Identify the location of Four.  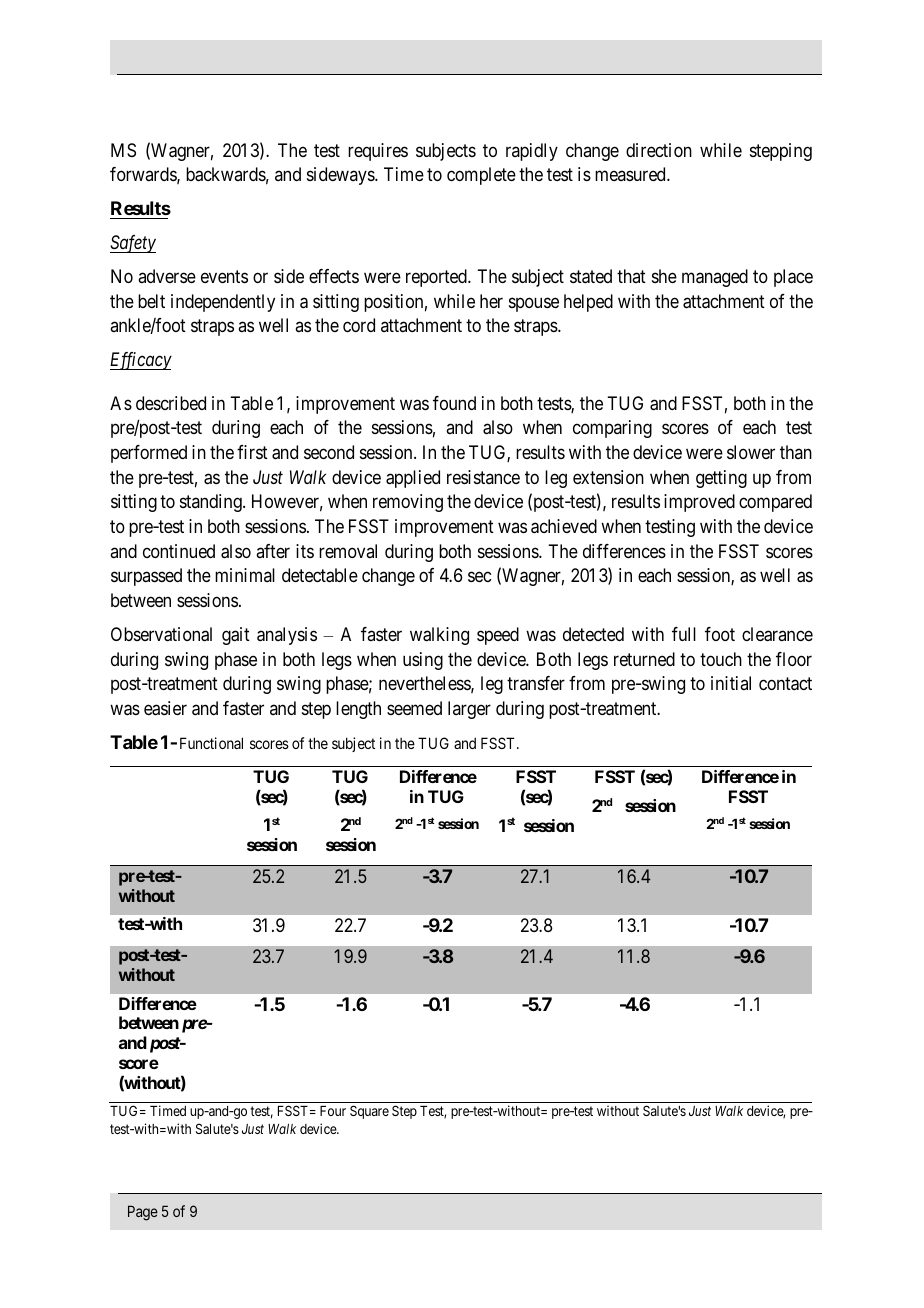
(333, 1111).
